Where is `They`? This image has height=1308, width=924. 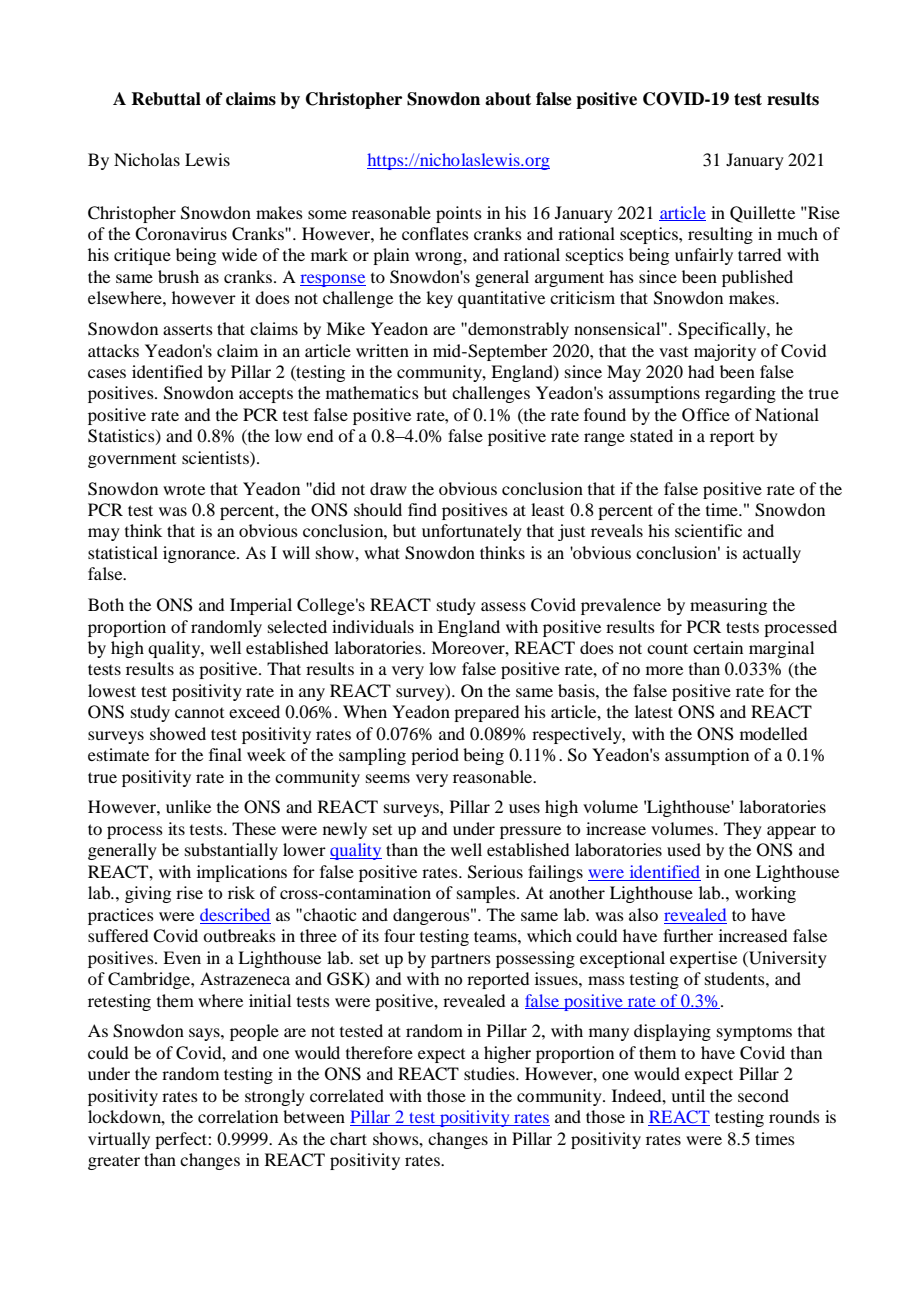
They is located at coordinates (743, 830).
